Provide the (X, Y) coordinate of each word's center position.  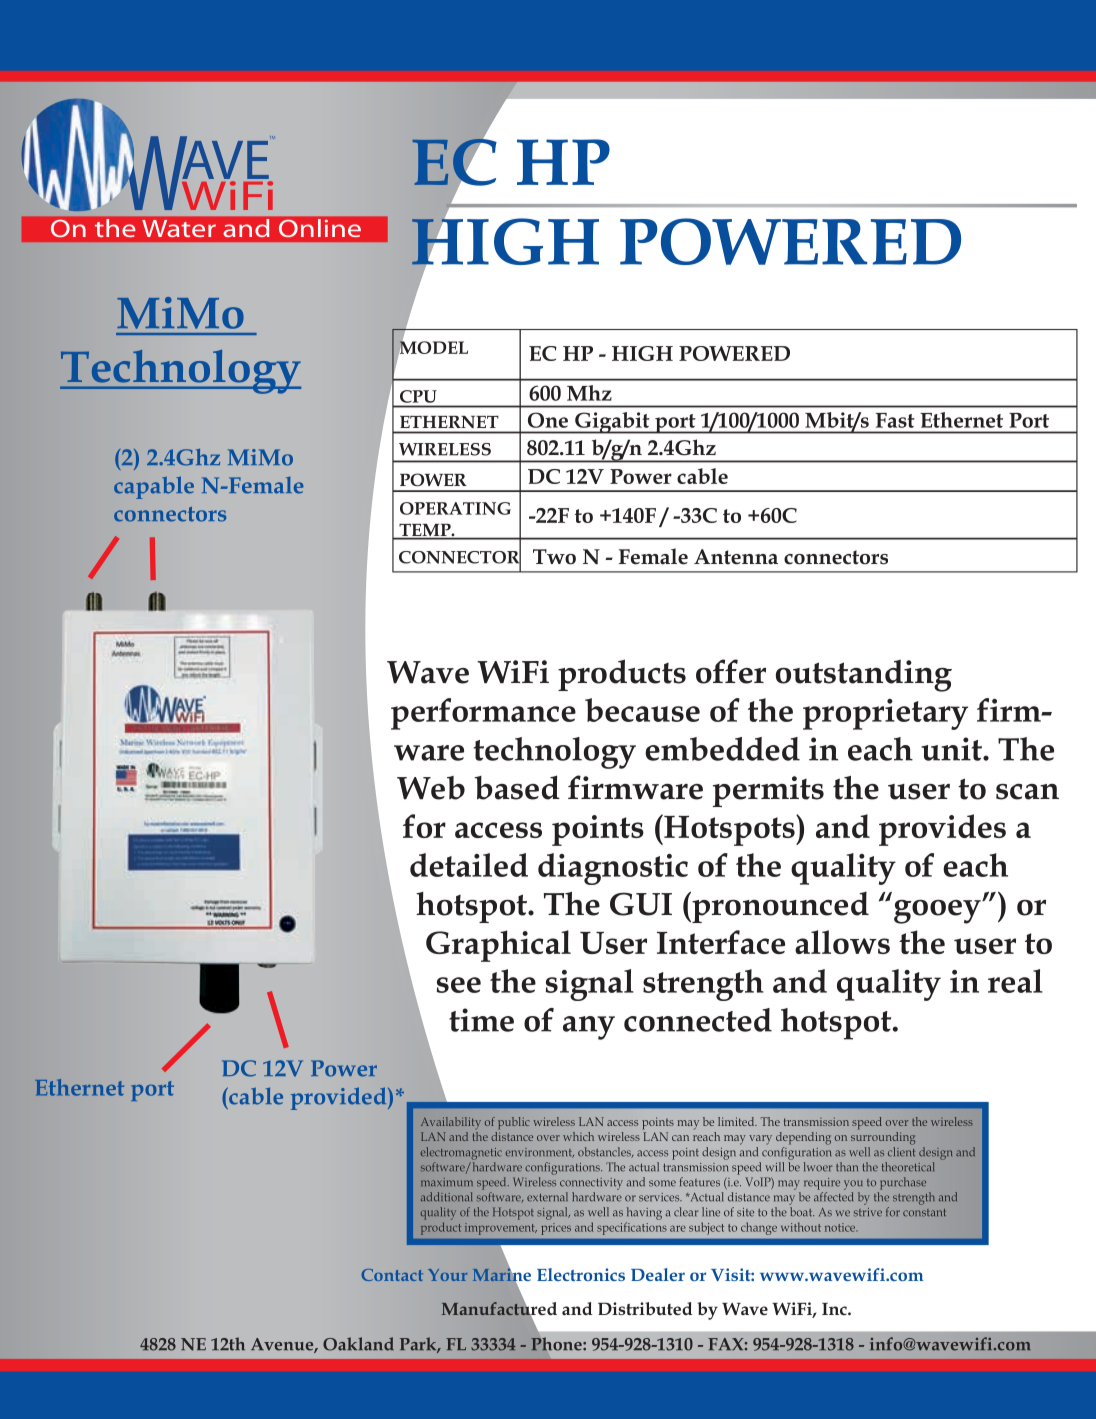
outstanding (864, 676)
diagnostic (613, 869)
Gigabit (612, 423)
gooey (938, 912)
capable (154, 487)
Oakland (358, 1344)
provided (340, 1098)
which (578, 1136)
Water (179, 228)
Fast (895, 420)
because (642, 710)
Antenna (736, 557)
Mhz (589, 393)
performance (483, 714)
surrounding (883, 1138)
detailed (469, 865)
